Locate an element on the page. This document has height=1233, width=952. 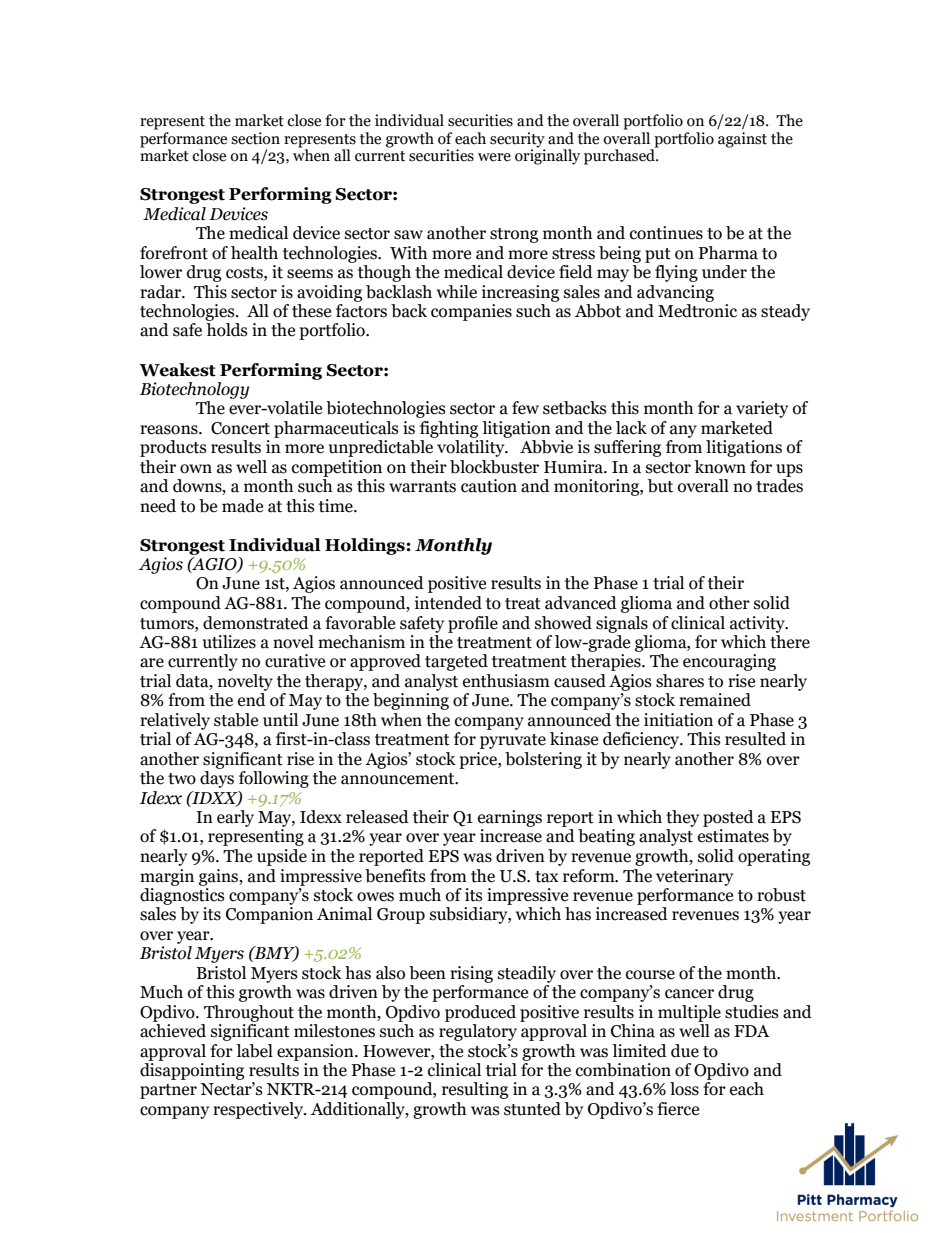
were is located at coordinates (494, 157).
